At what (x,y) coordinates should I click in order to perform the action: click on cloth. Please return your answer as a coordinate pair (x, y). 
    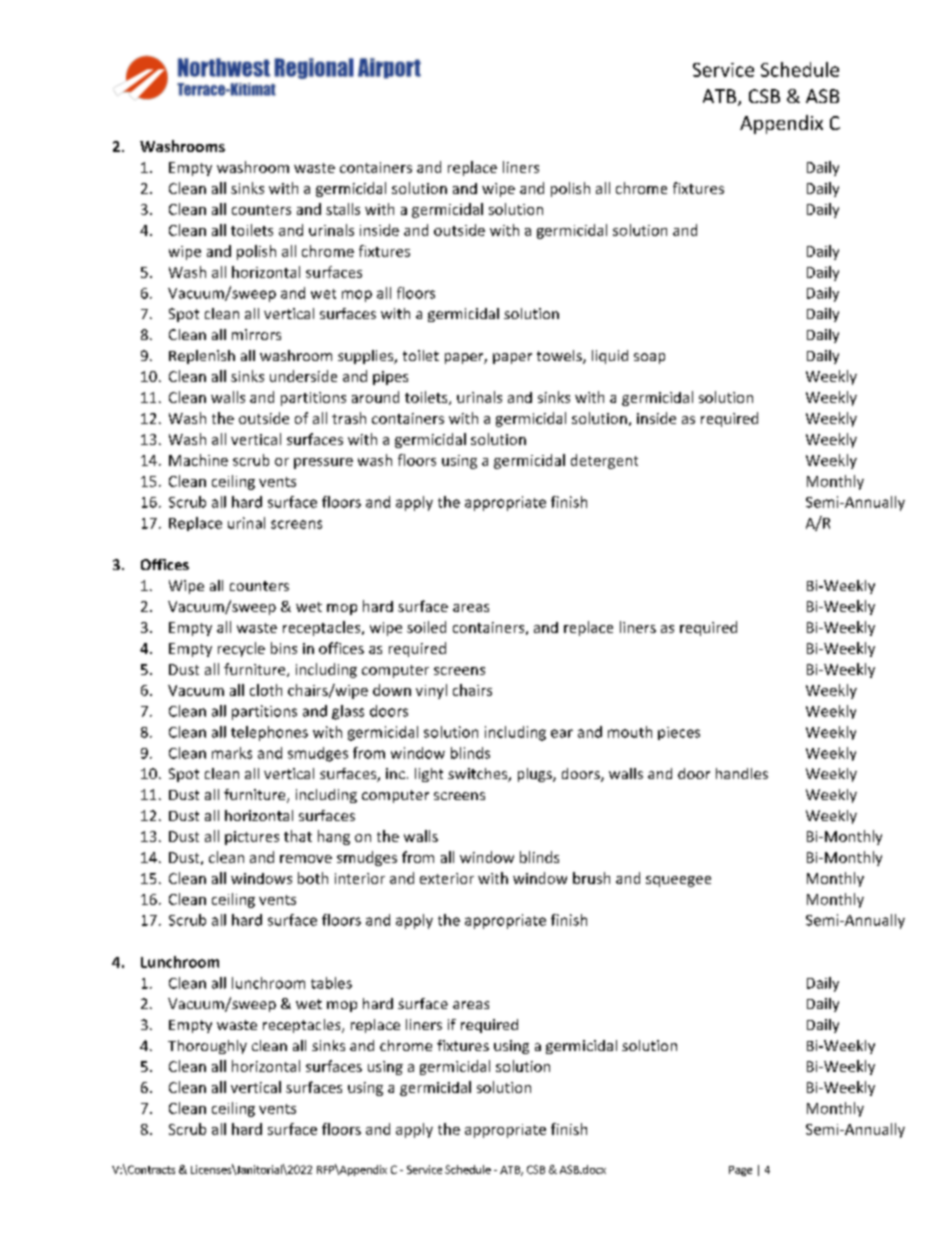
    Looking at the image, I should click on (266, 690).
